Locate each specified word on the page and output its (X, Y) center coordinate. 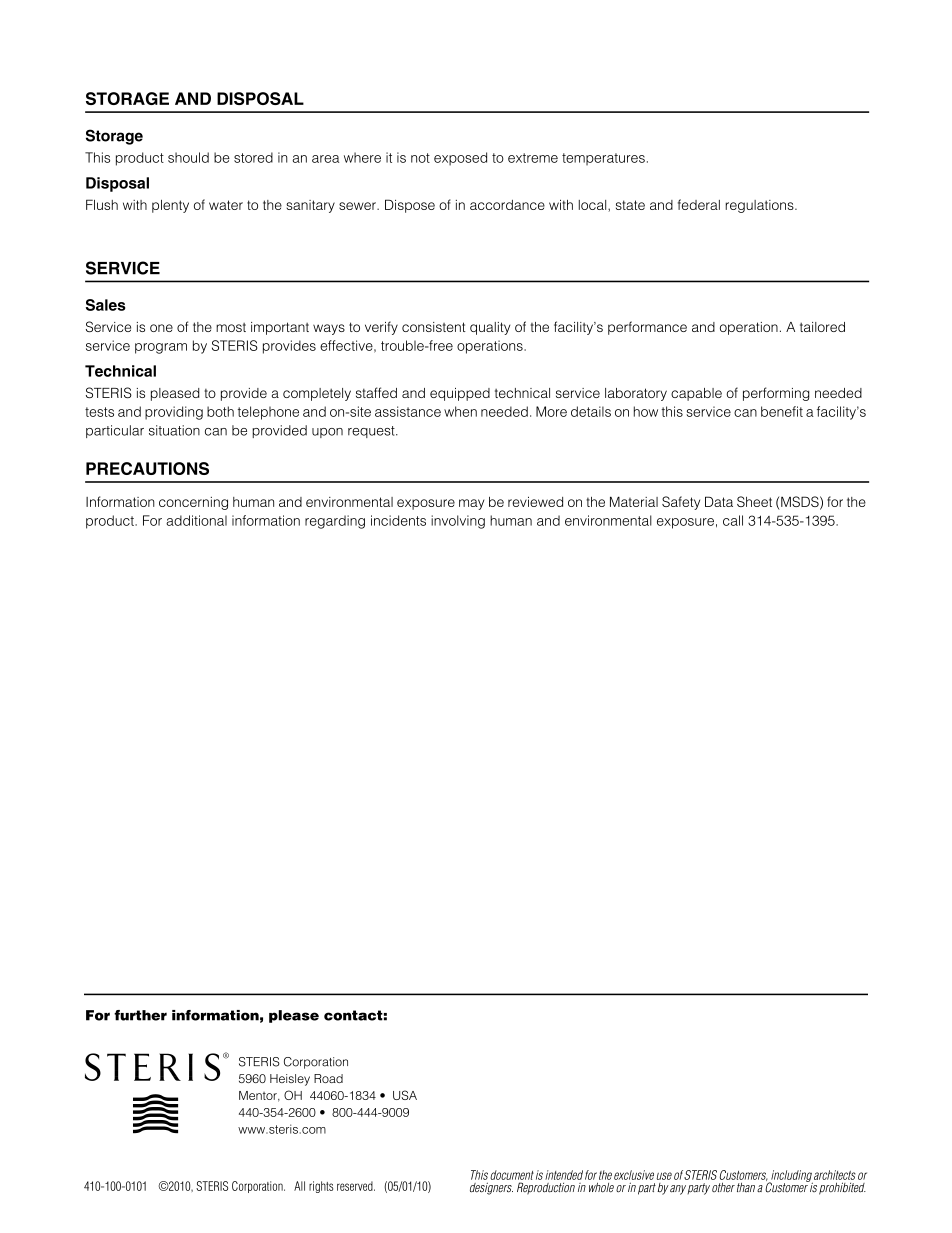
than (746, 1187)
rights (321, 1187)
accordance (507, 205)
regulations (760, 206)
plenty (170, 206)
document (512, 1175)
